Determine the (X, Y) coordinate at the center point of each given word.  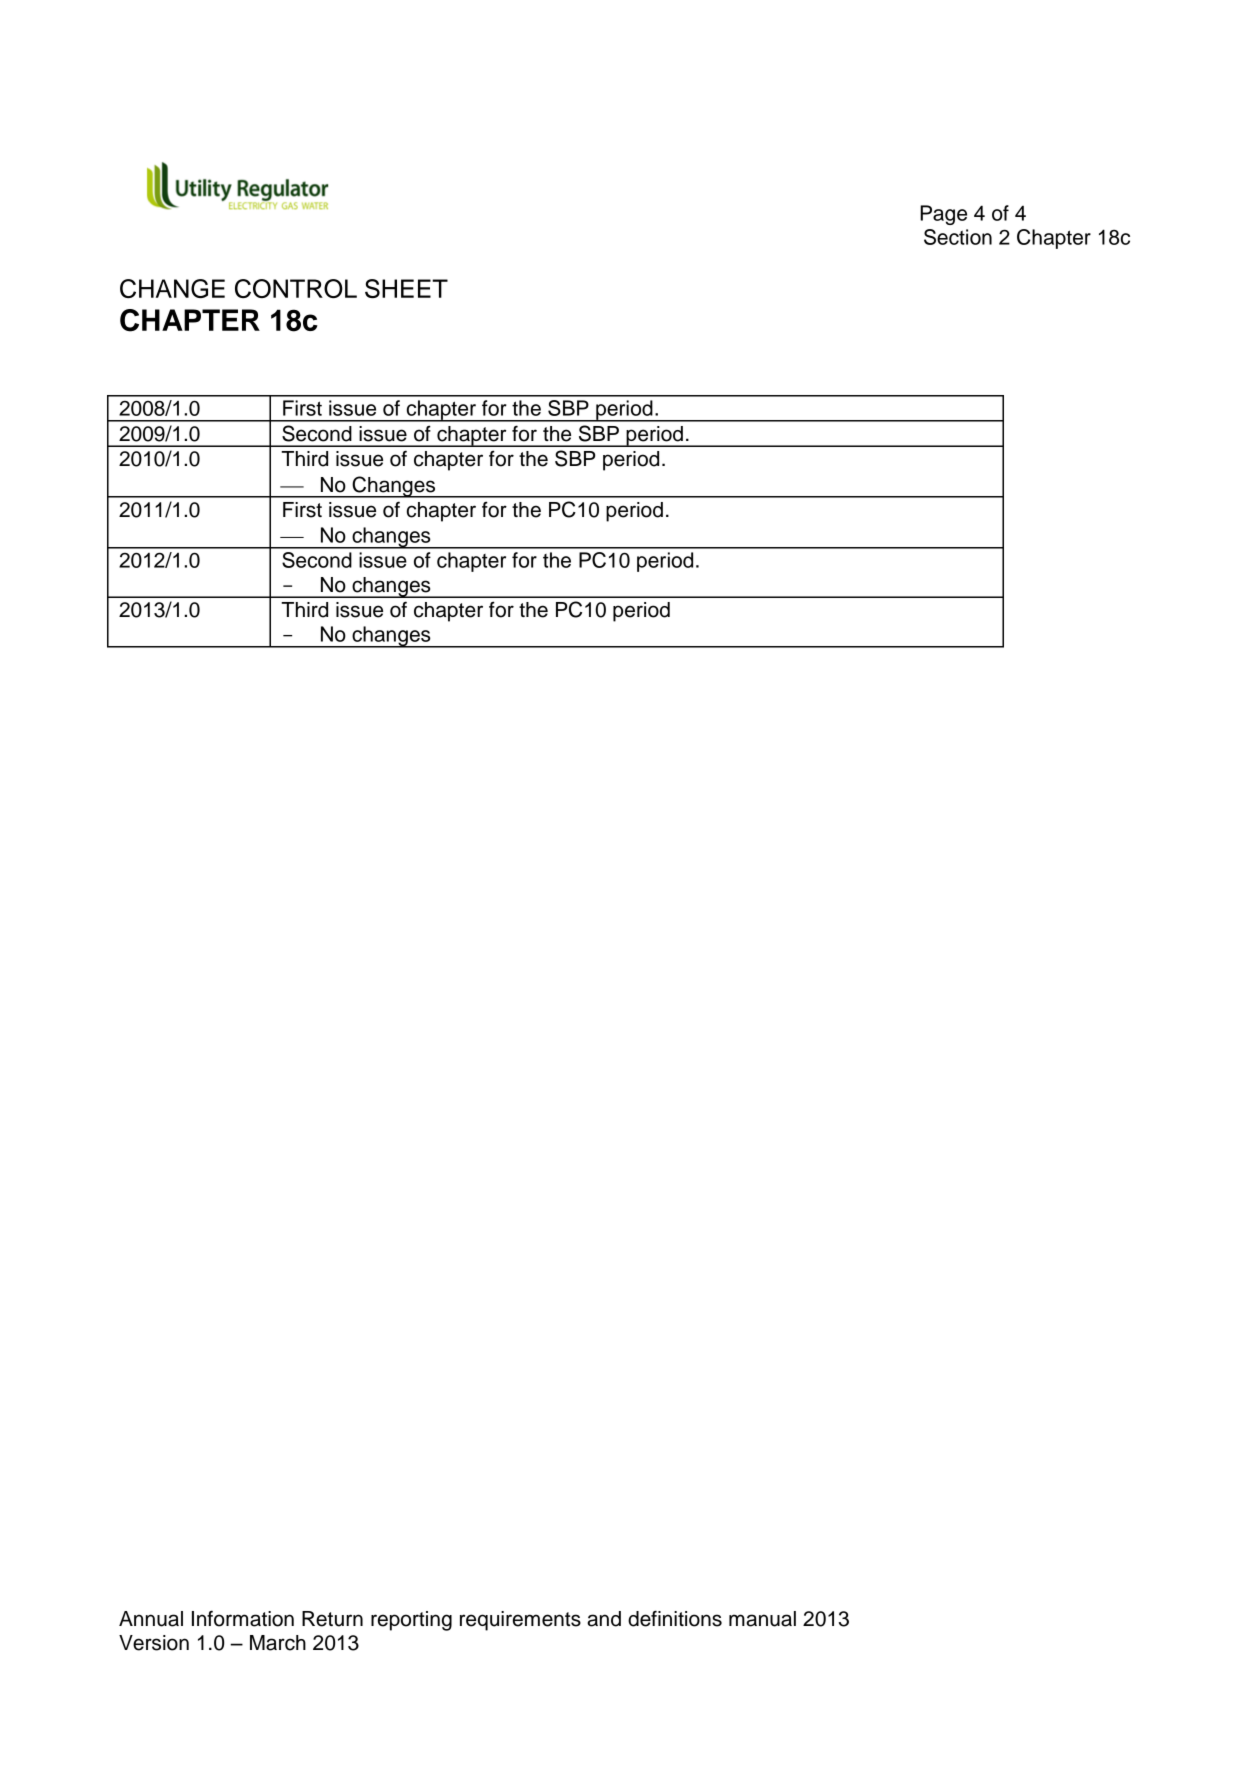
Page (943, 215)
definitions (675, 1618)
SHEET (406, 288)
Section (958, 237)
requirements (520, 1621)
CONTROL (296, 288)
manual (762, 1619)
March (278, 1643)
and (604, 1619)
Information (243, 1618)
